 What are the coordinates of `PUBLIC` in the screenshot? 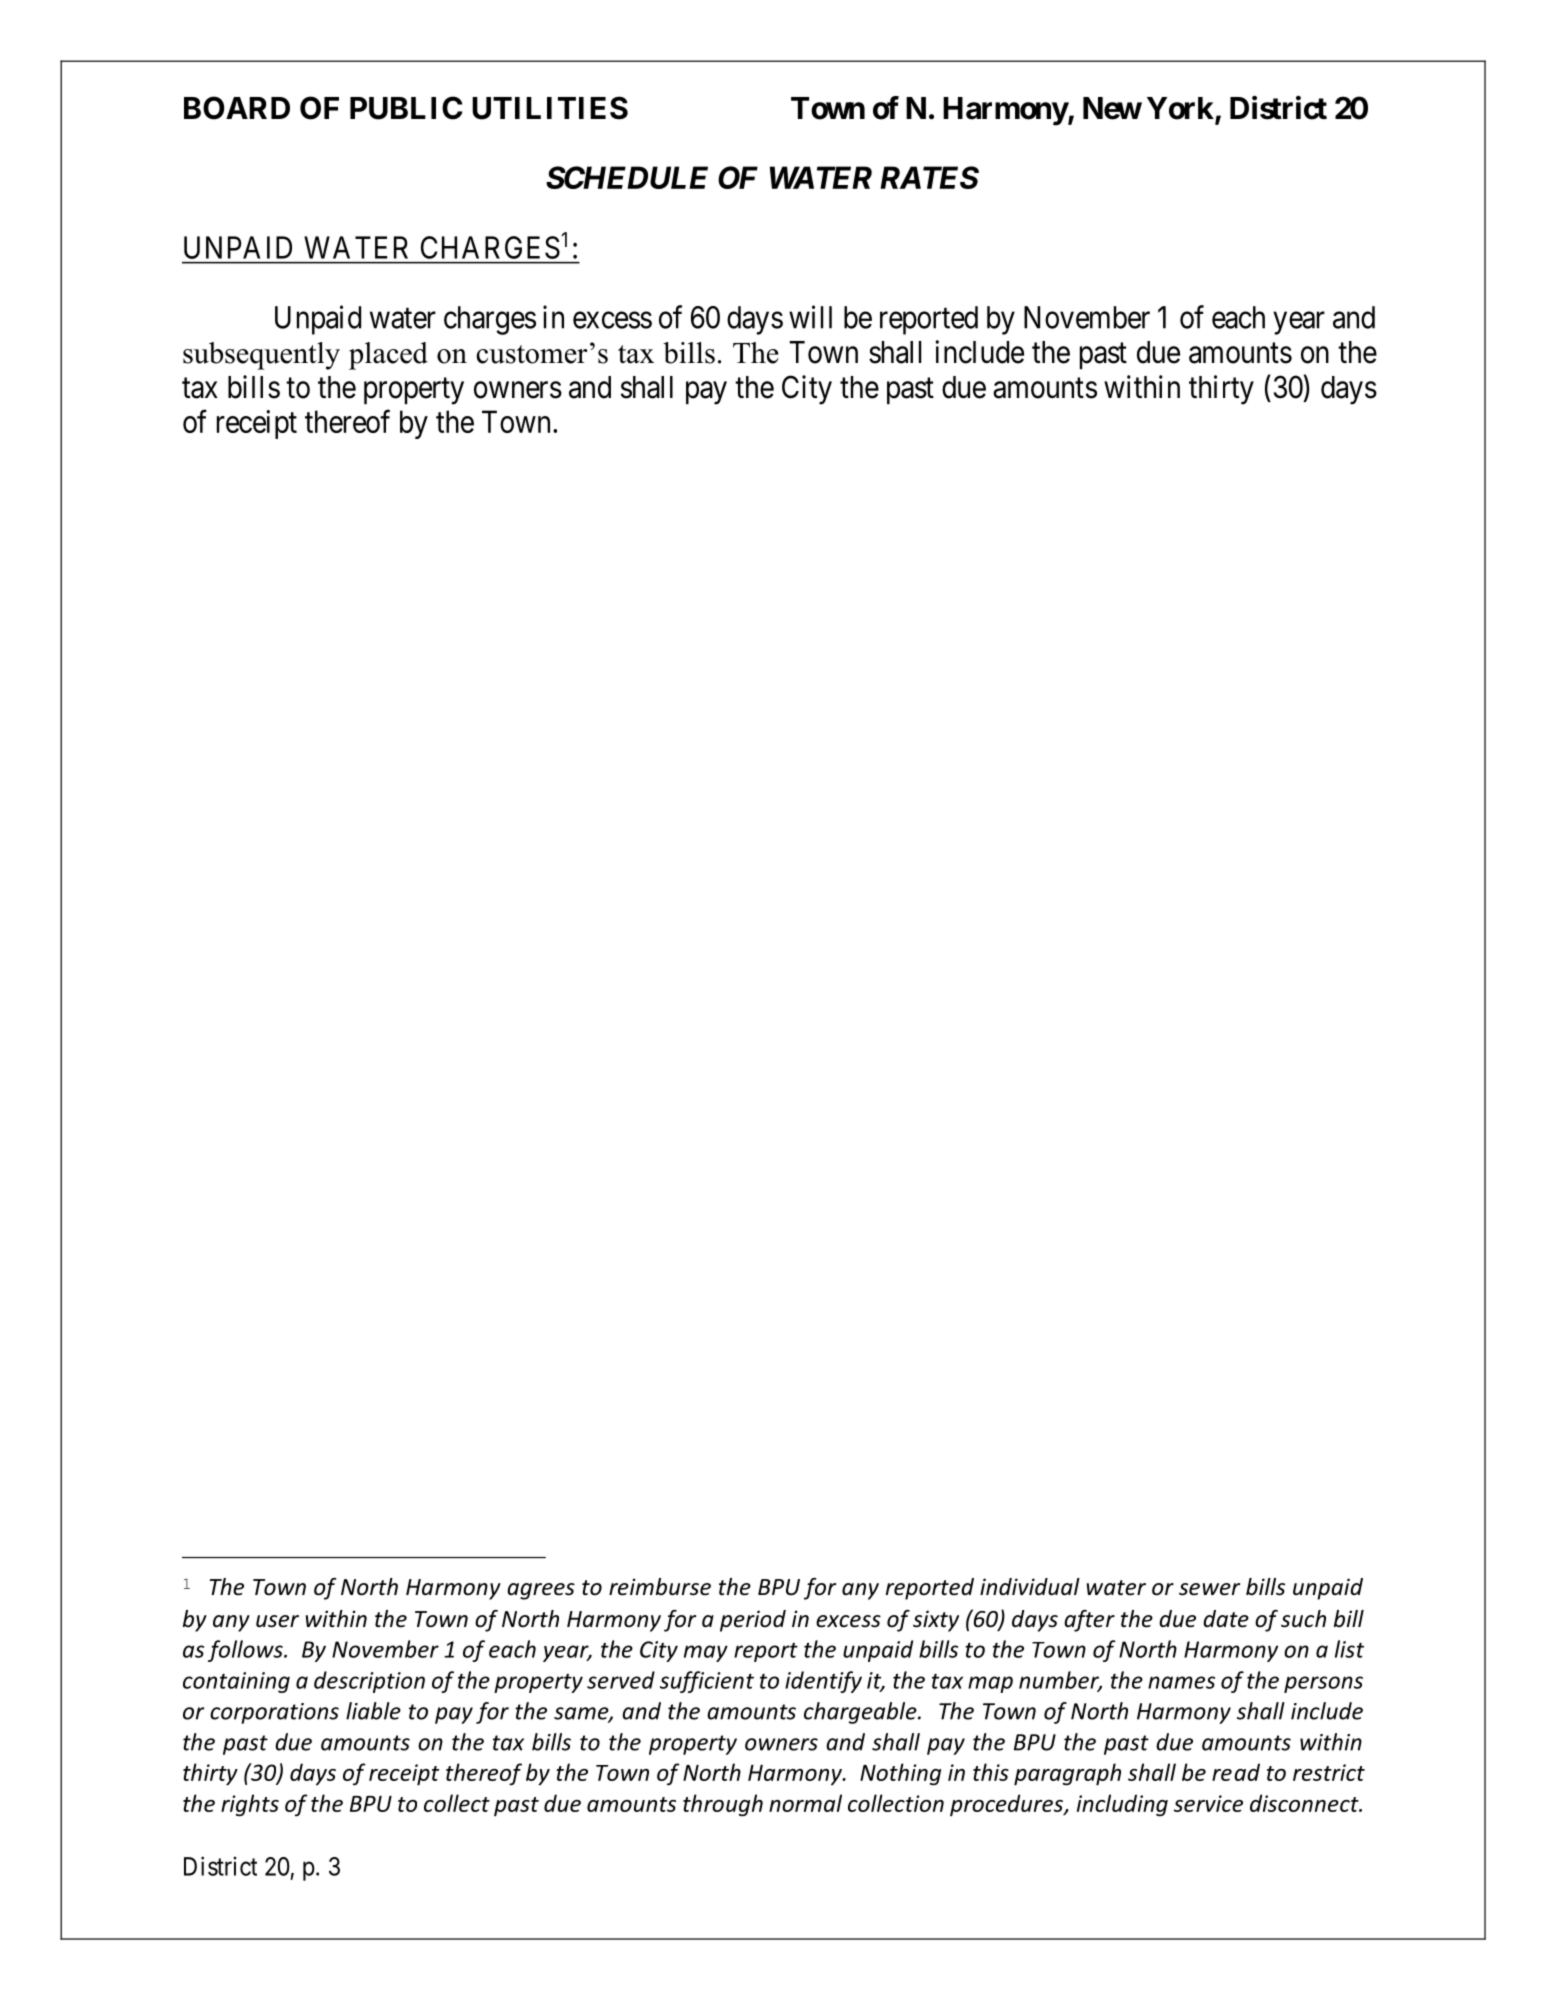 It's located at (406, 108).
